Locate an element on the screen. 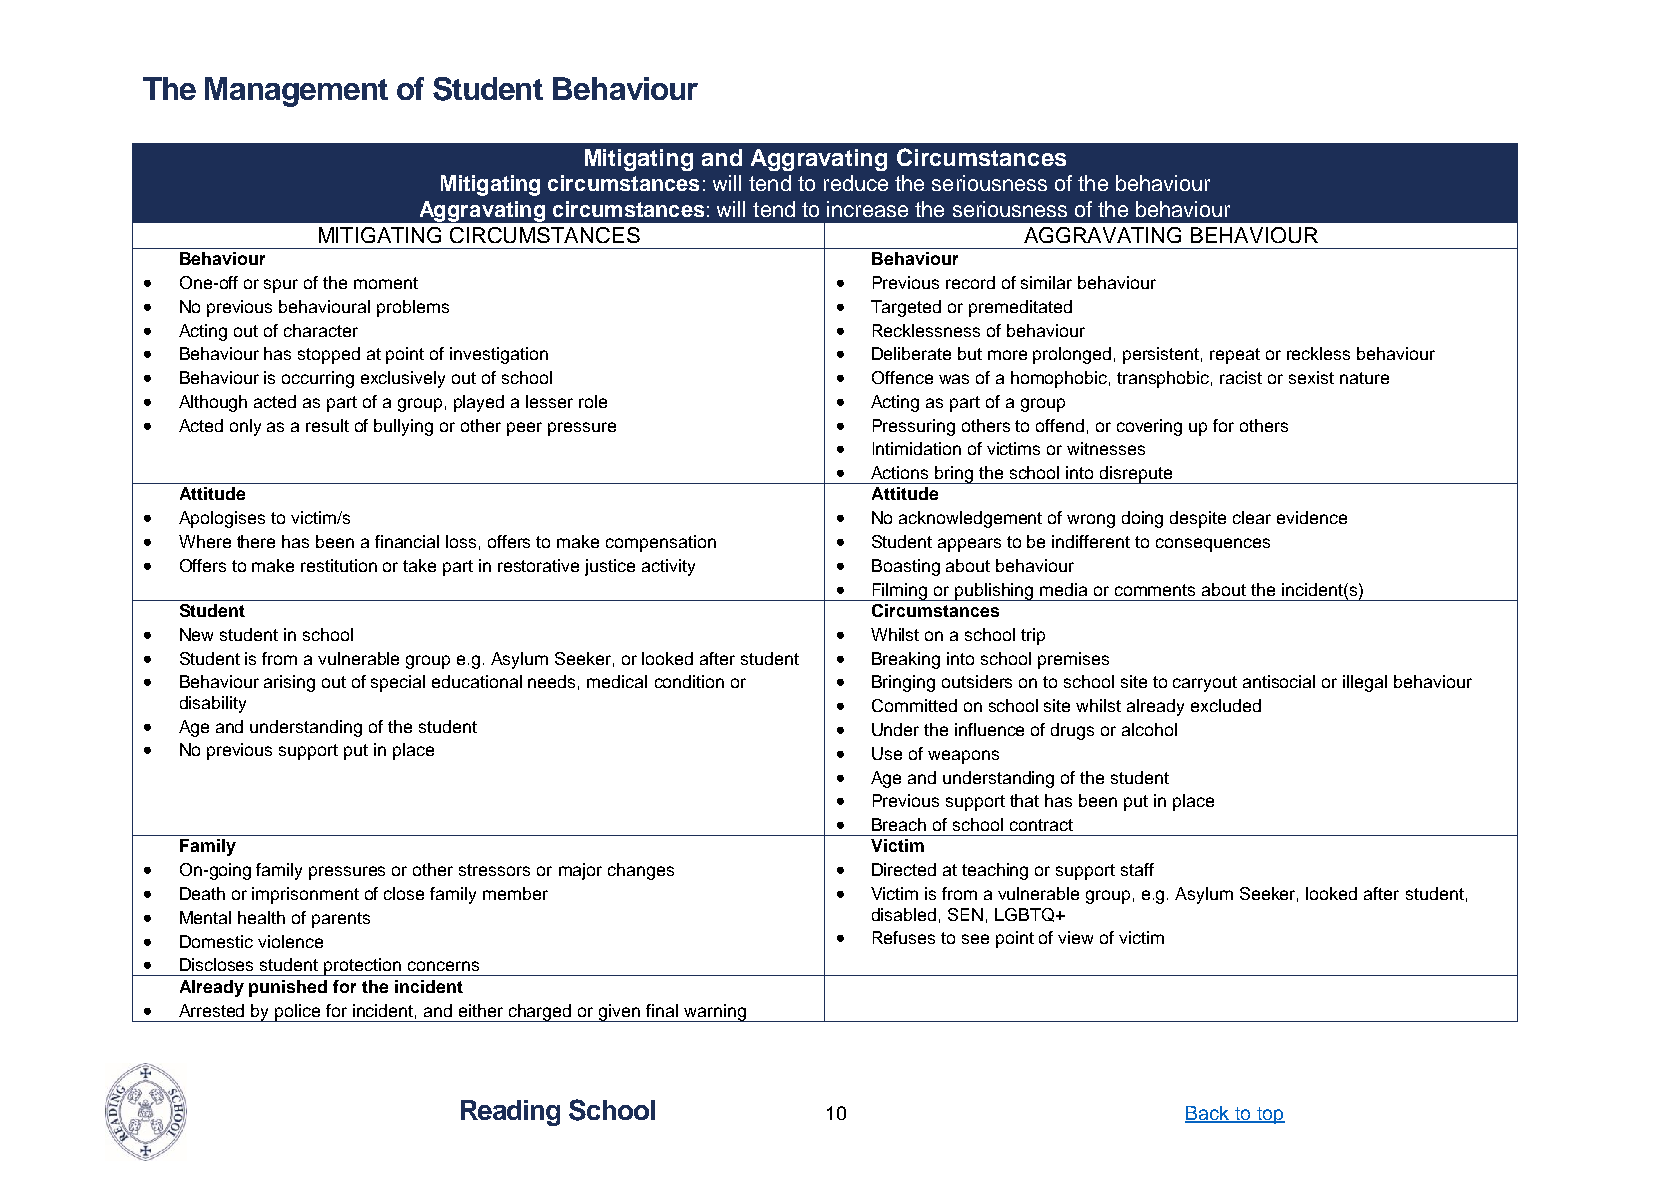  similar is located at coordinates (1046, 282).
